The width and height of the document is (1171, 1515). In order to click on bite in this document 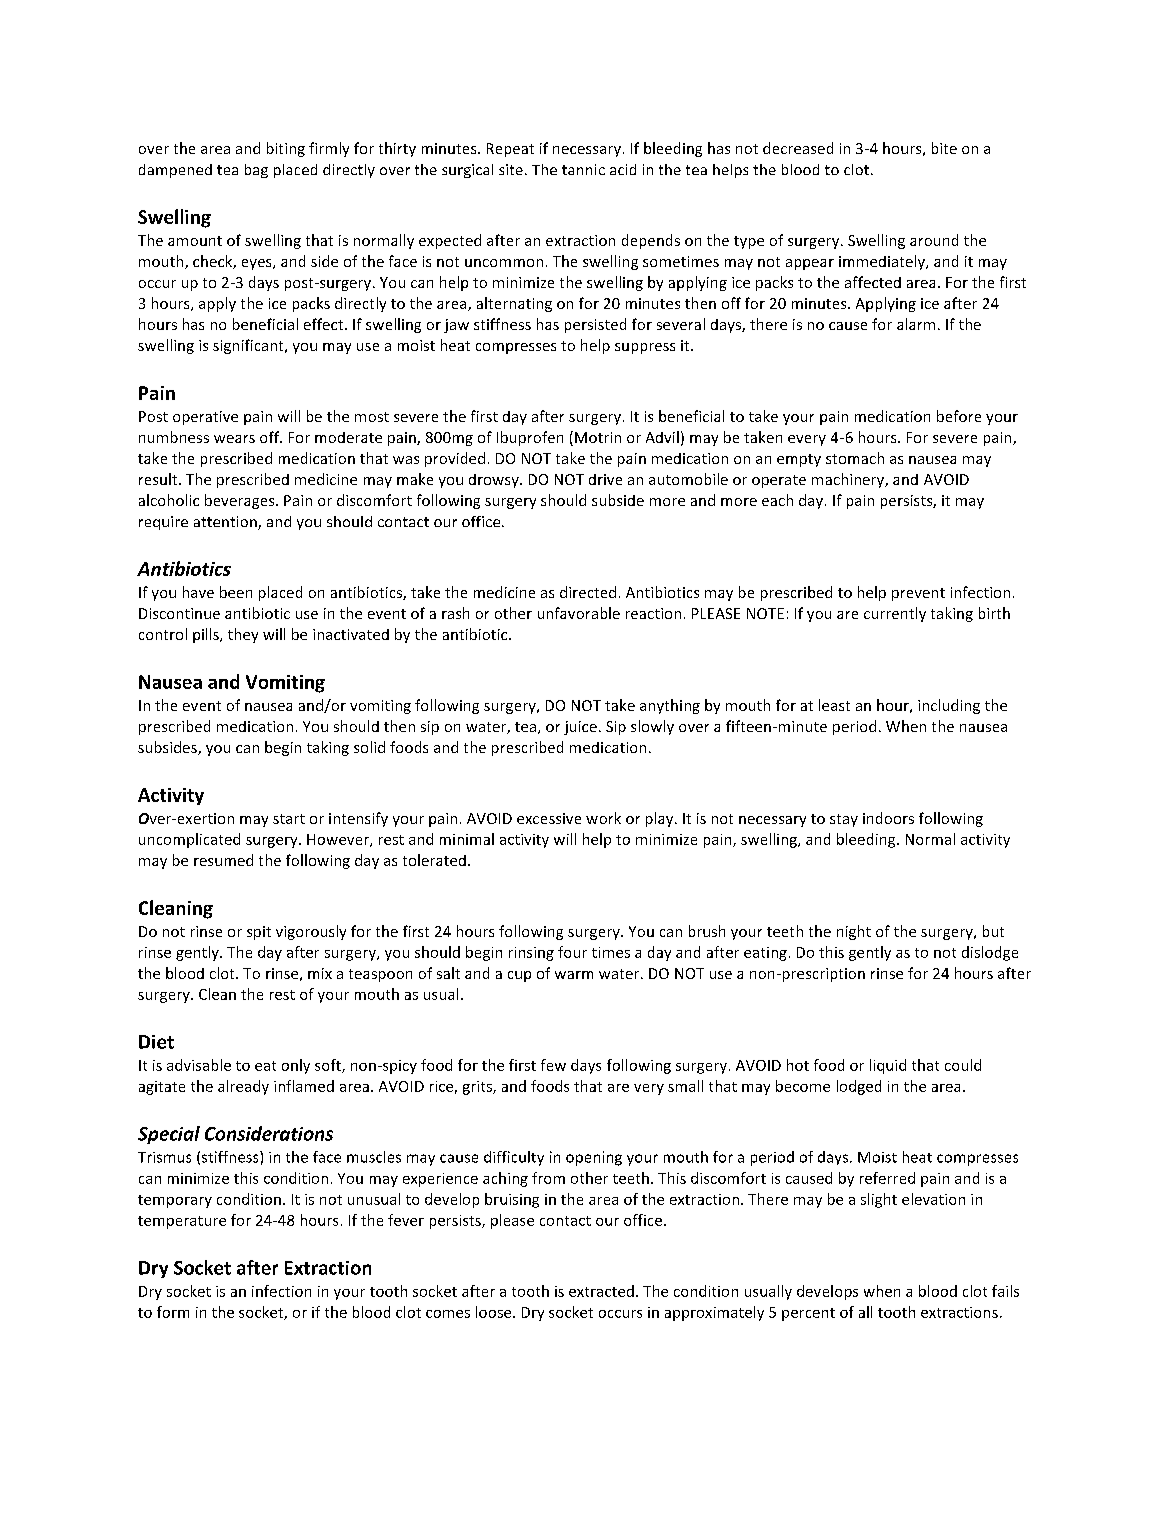, I will do `click(944, 148)`.
